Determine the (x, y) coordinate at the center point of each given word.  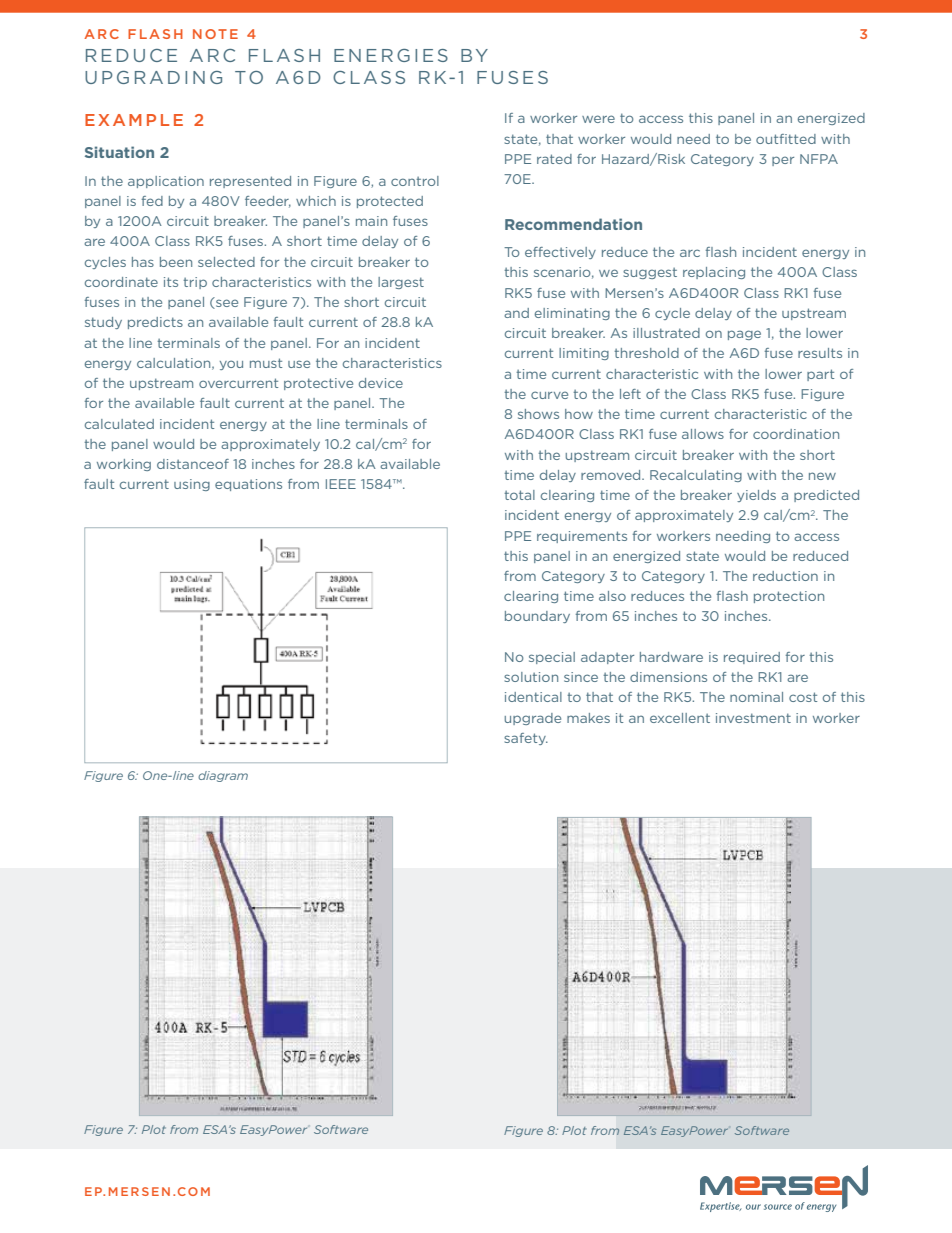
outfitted (786, 139)
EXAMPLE (134, 120)
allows (703, 434)
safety (526, 739)
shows (538, 414)
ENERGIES (391, 55)
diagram (223, 776)
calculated (119, 424)
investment (753, 718)
